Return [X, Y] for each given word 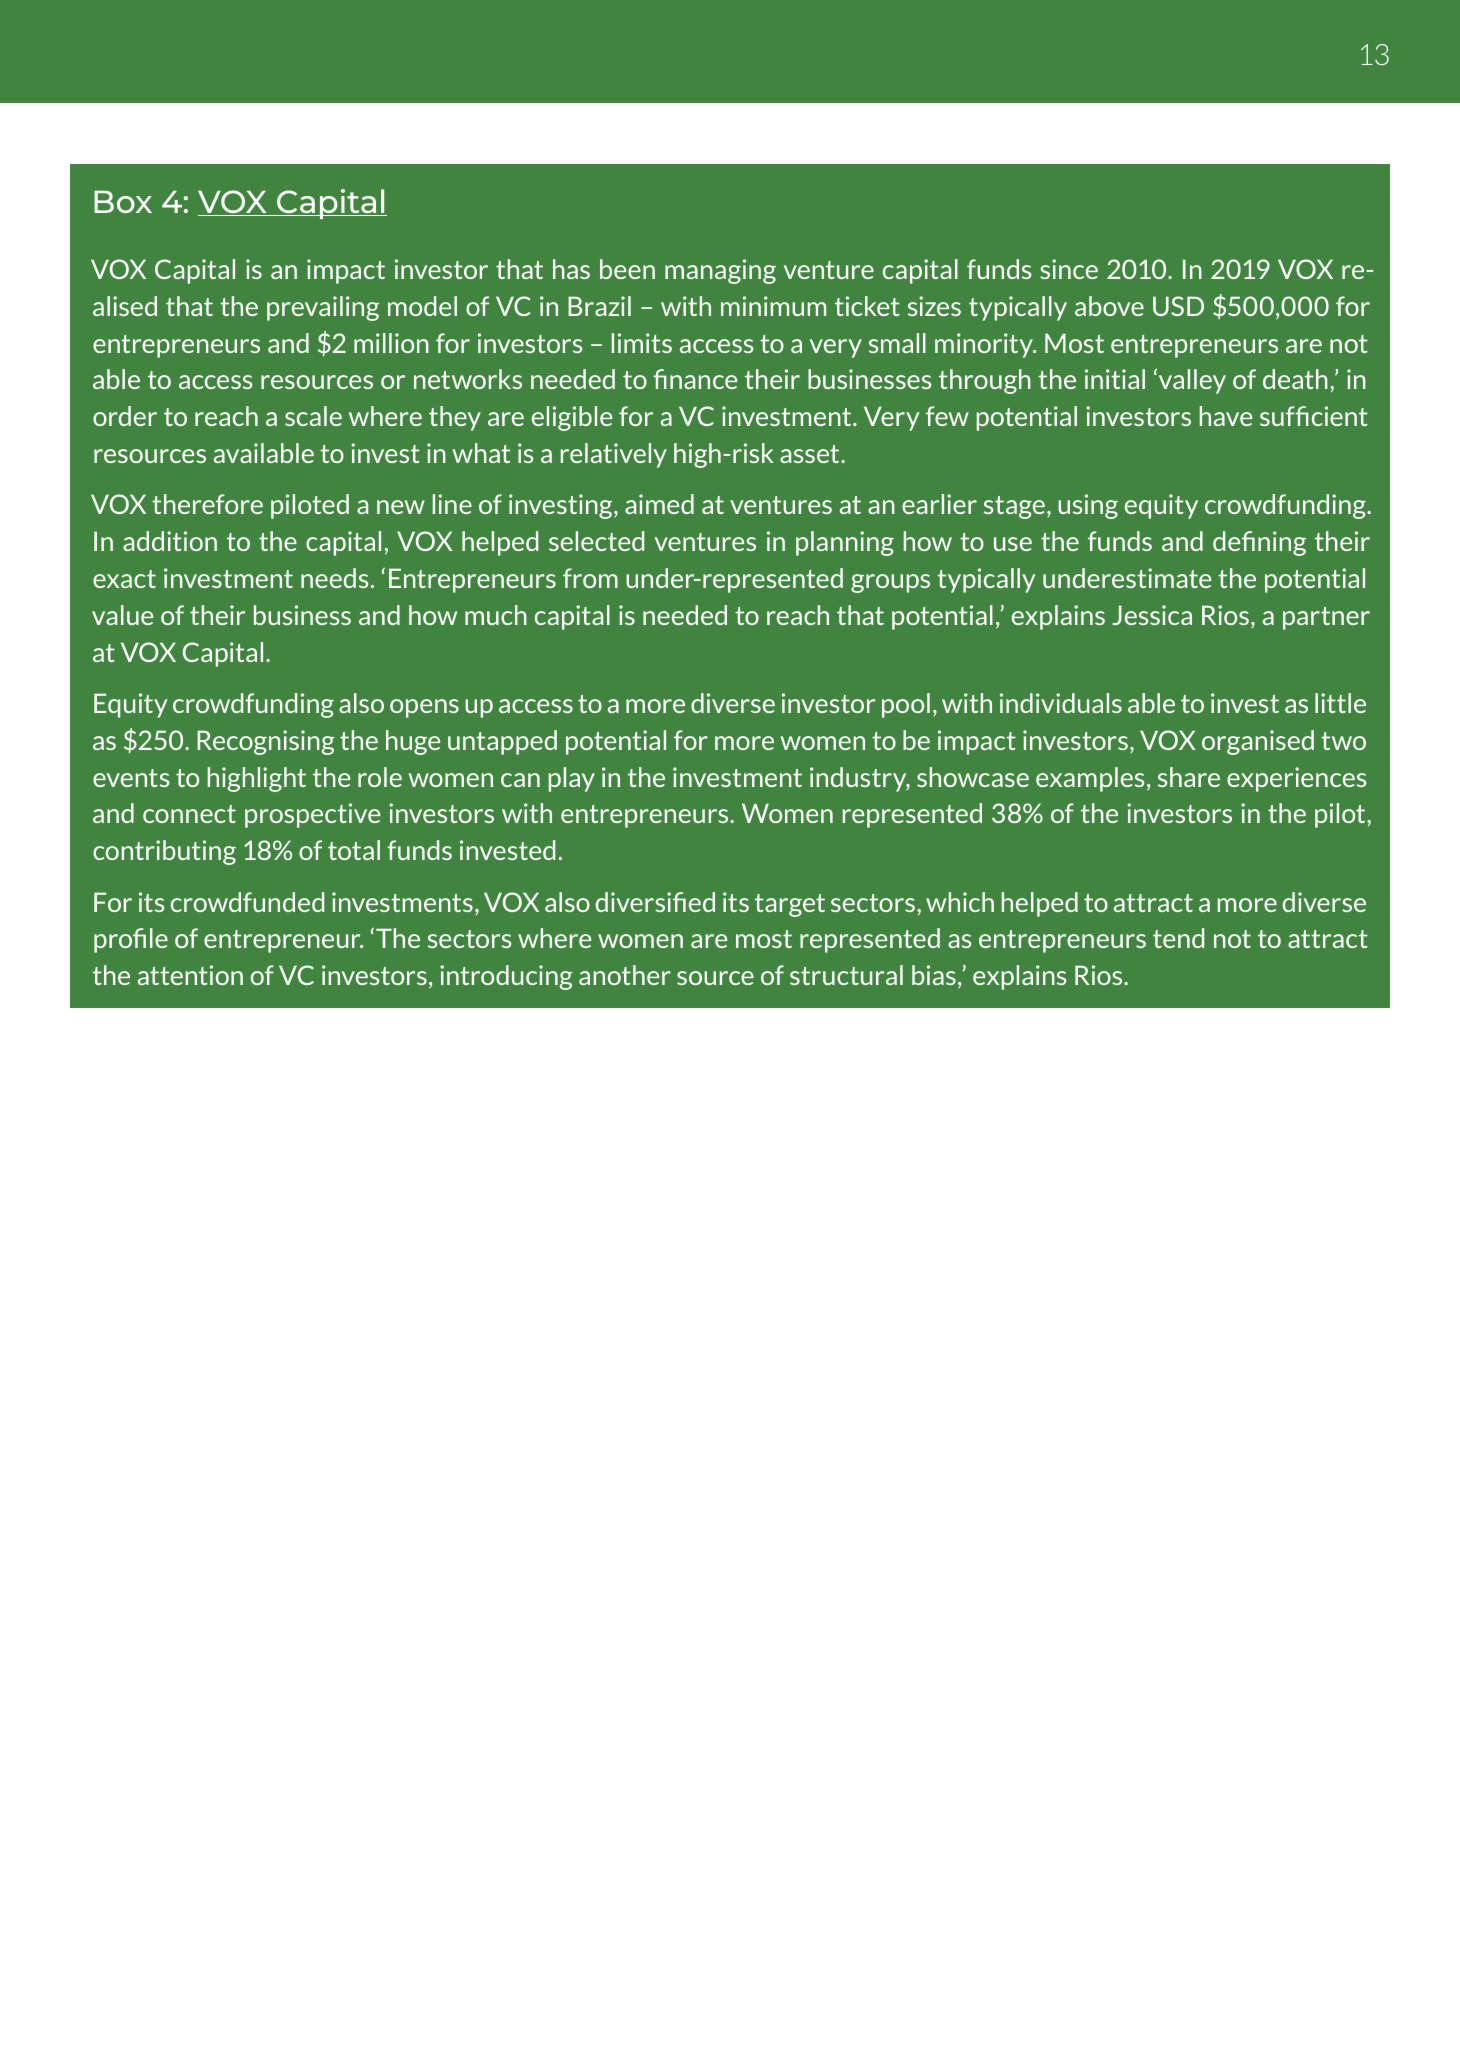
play [572, 779]
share [1189, 777]
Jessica [1152, 615]
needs [334, 578]
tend [1178, 938]
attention [190, 975]
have [1226, 416]
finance [695, 379]
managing [720, 271]
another [625, 975]
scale [313, 416]
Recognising [266, 742]
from [590, 578]
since [1069, 269]
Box [123, 201]
